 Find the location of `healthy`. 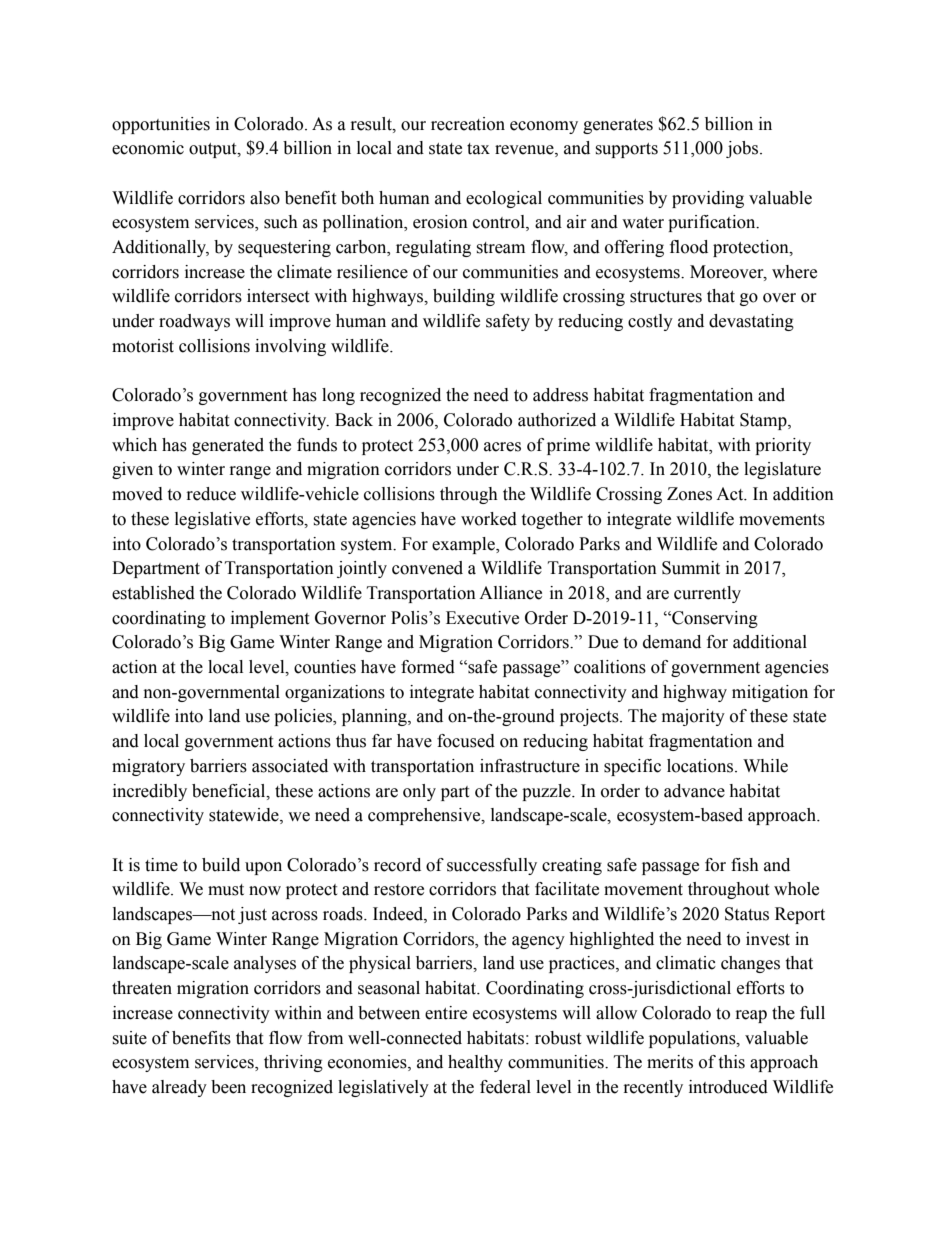

healthy is located at coordinates (475, 1063).
